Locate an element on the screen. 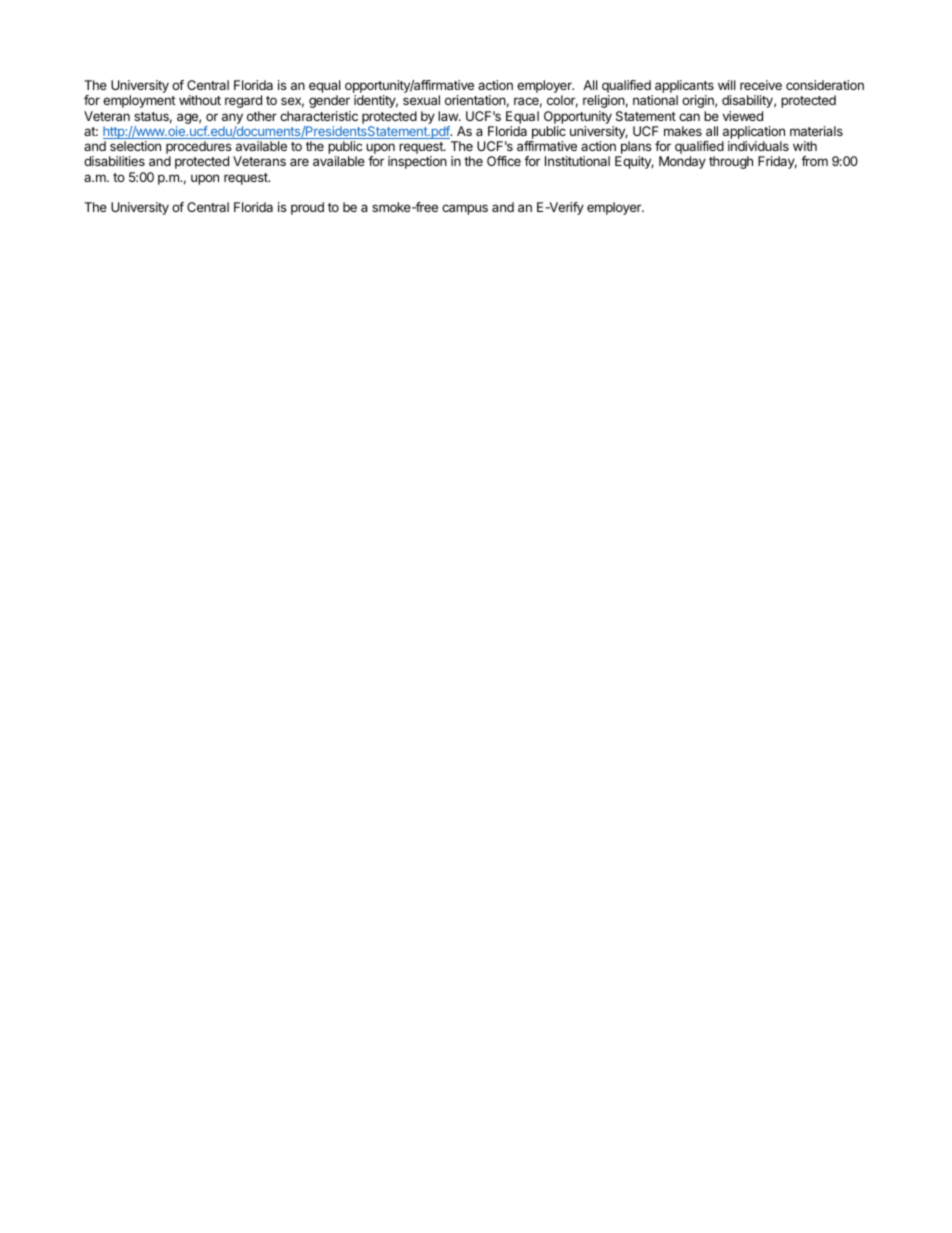  makes is located at coordinates (683, 131).
